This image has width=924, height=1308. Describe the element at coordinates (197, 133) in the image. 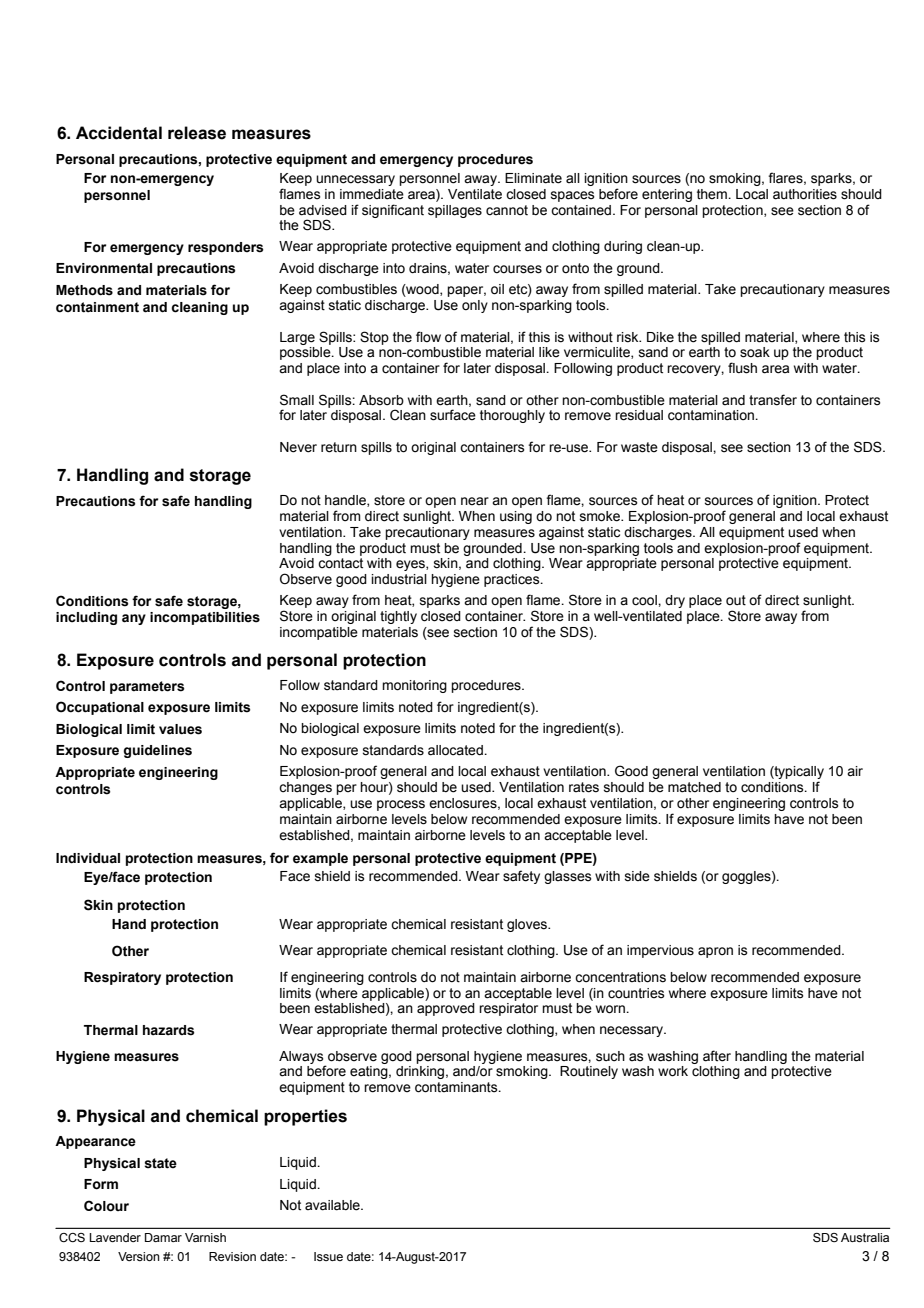

I see `release` at that location.
